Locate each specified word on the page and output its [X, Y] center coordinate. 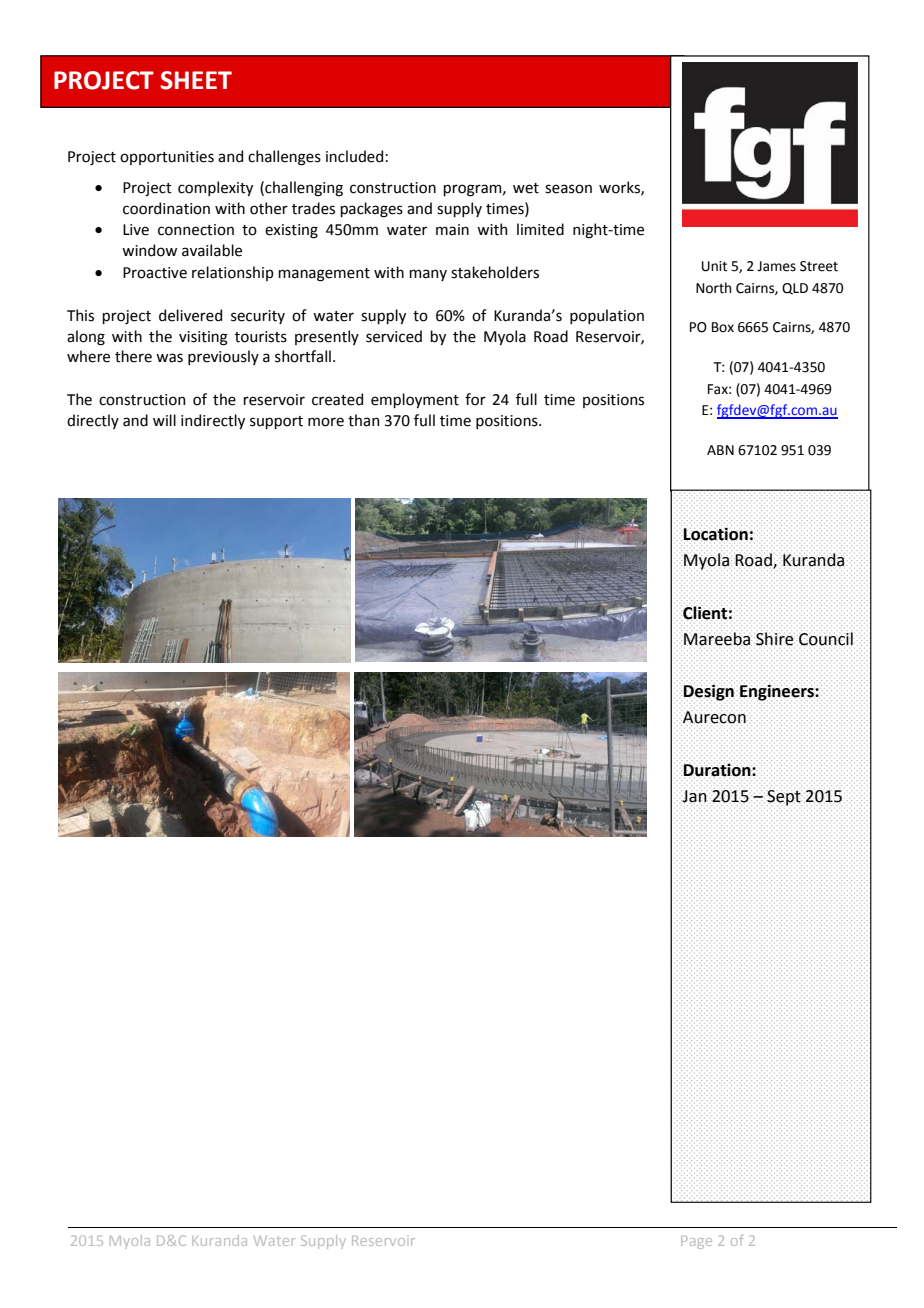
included [354, 156]
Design [708, 692]
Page [696, 1242]
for [475, 399]
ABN [720, 450]
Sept [784, 798]
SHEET [196, 80]
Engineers [778, 692]
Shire [774, 638]
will [164, 420]
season [568, 189]
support [276, 422]
